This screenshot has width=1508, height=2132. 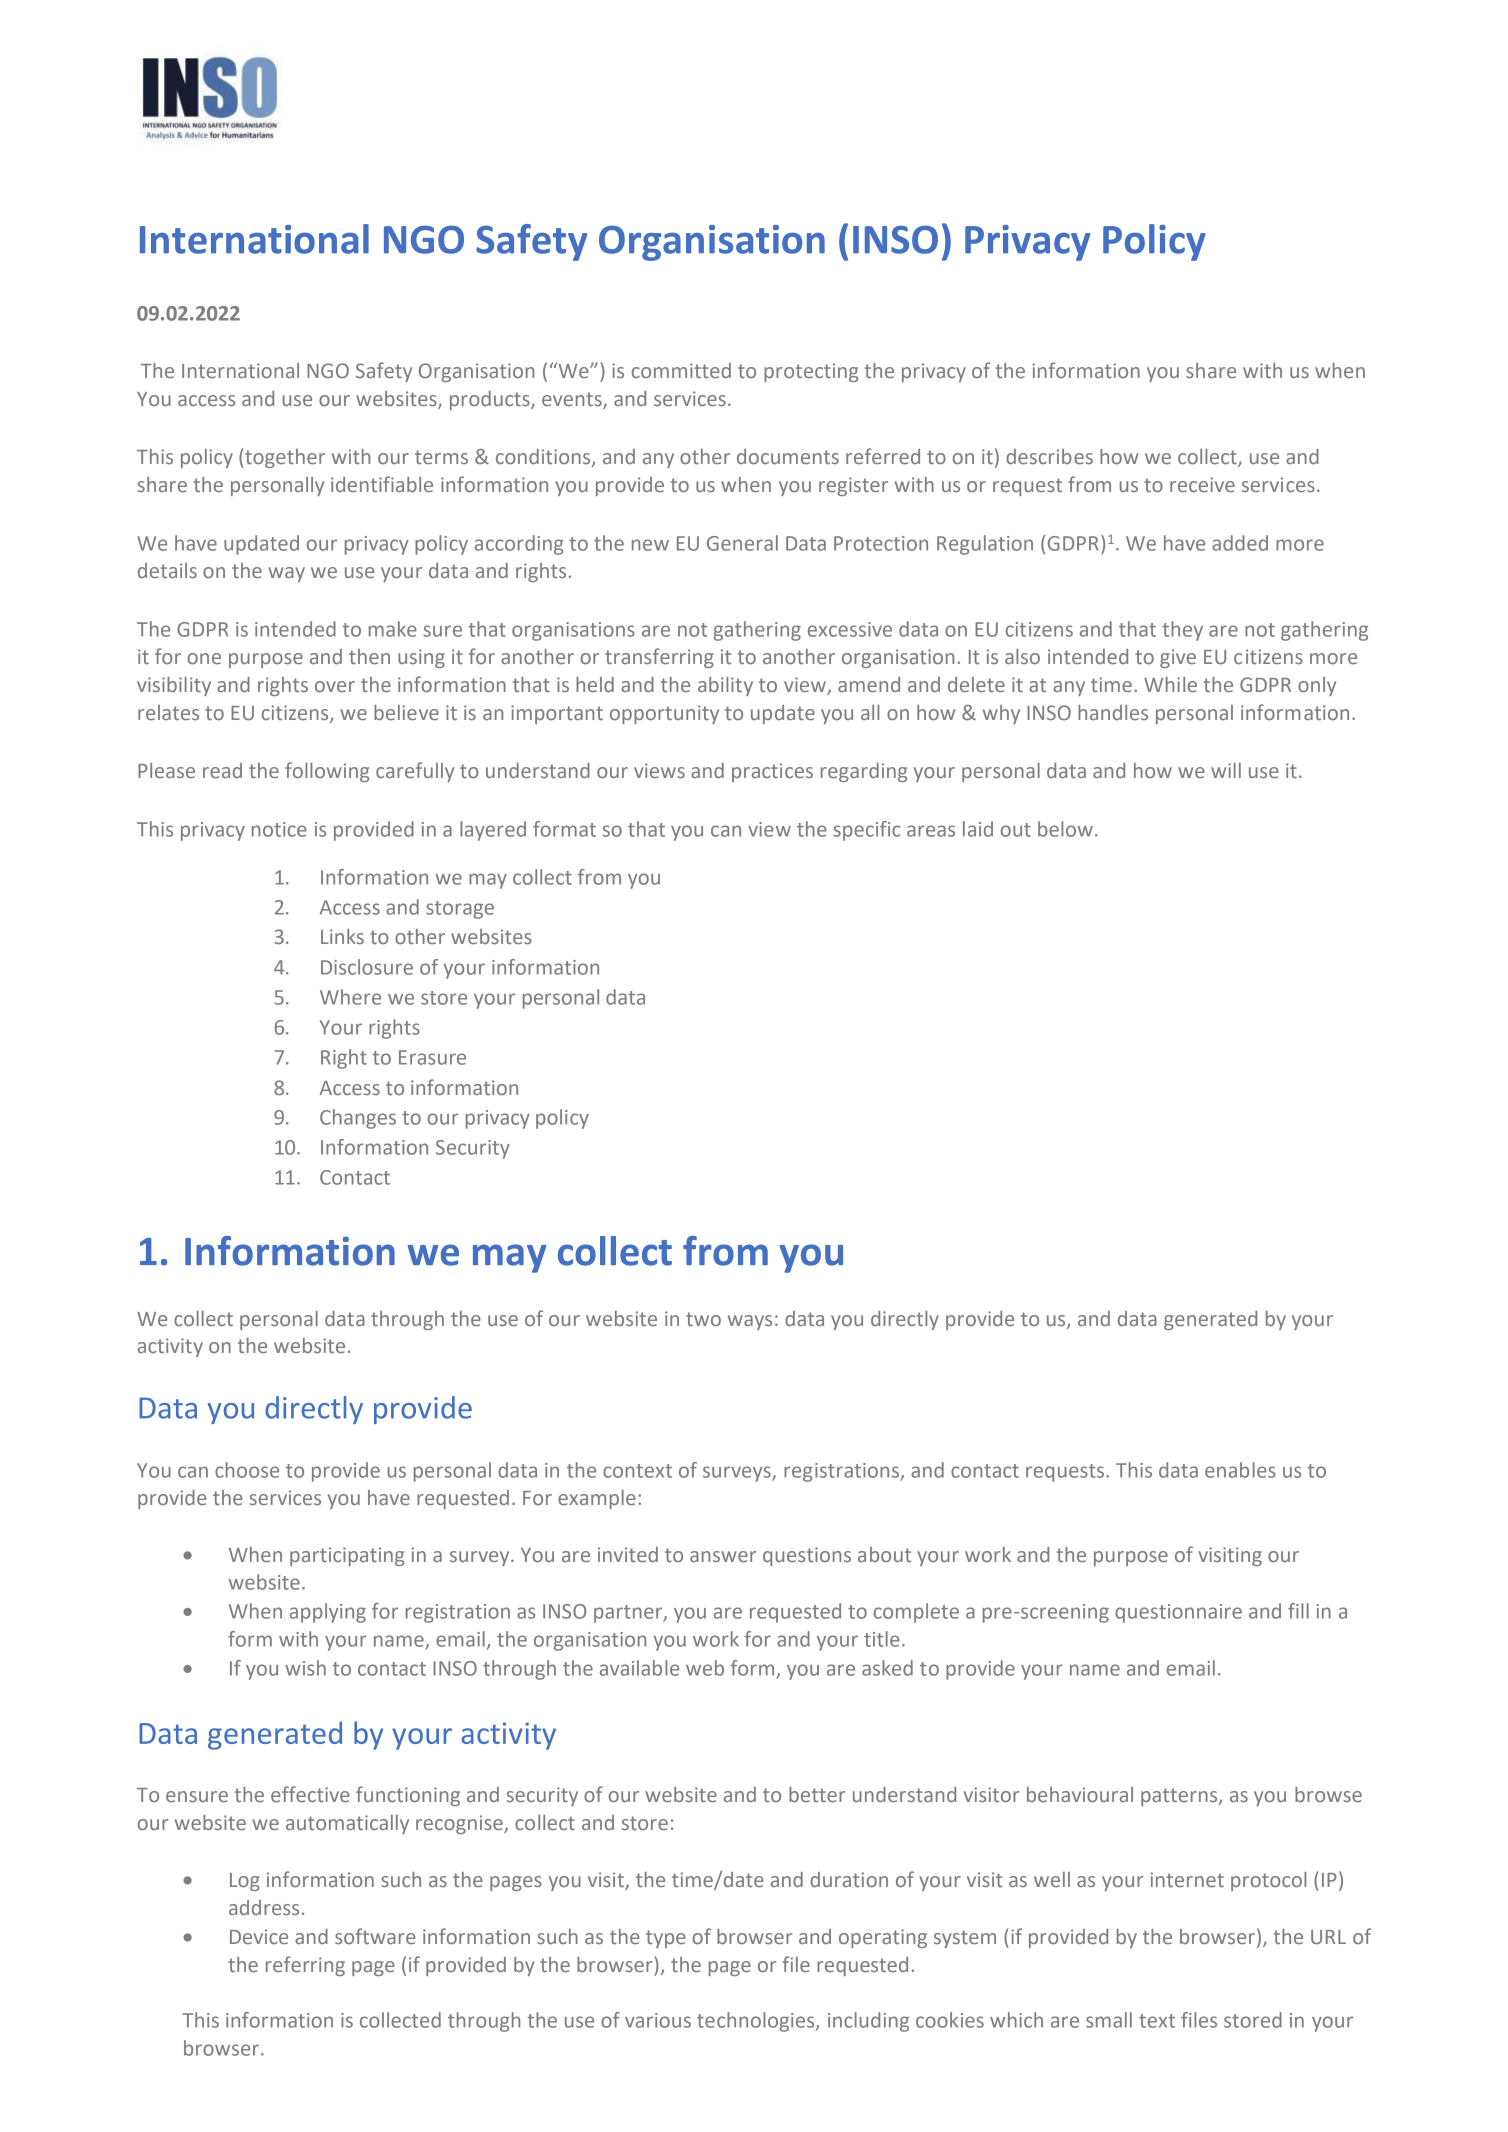 I want to click on together, so click(x=284, y=458).
